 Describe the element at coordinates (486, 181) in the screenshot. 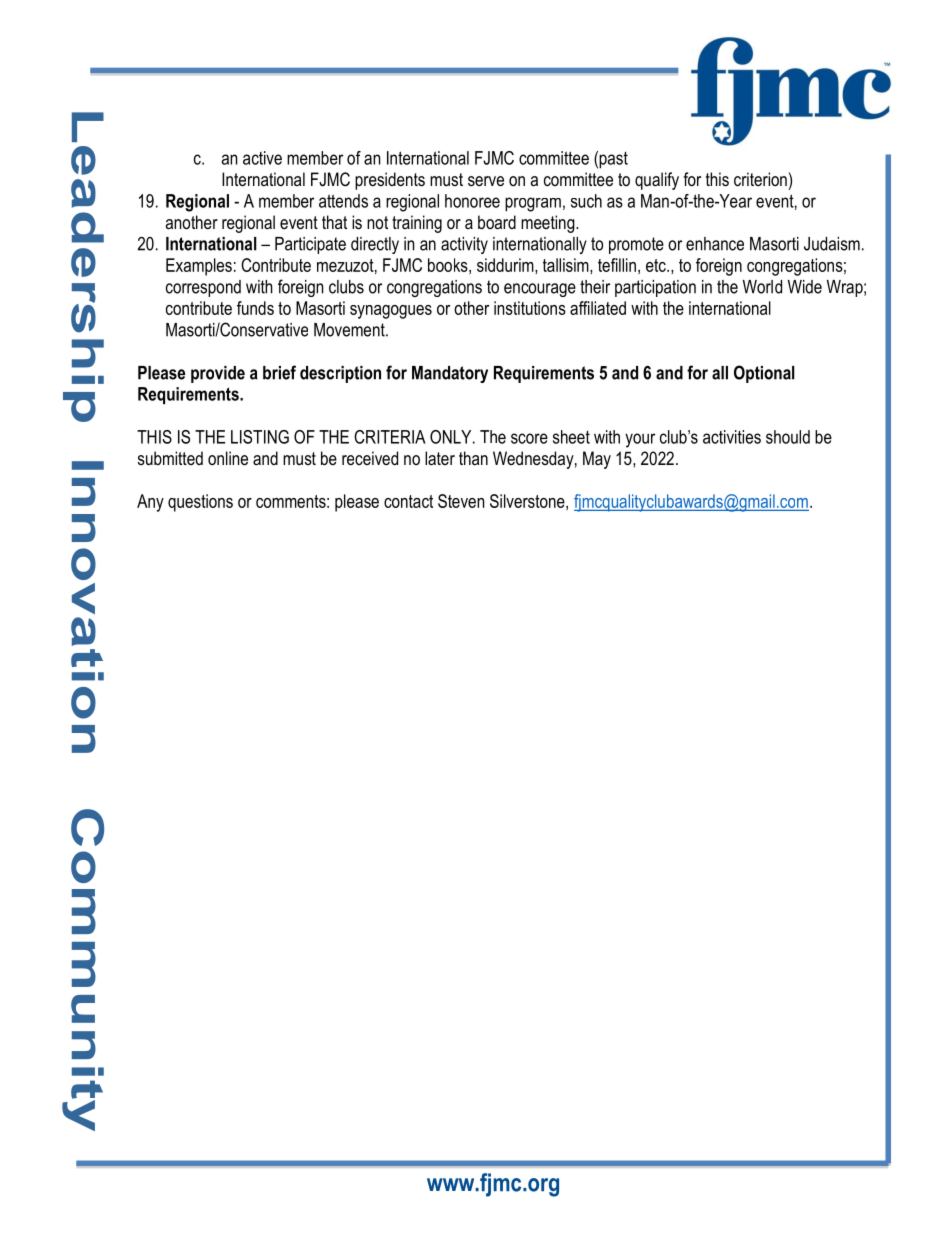

I see `serve` at that location.
